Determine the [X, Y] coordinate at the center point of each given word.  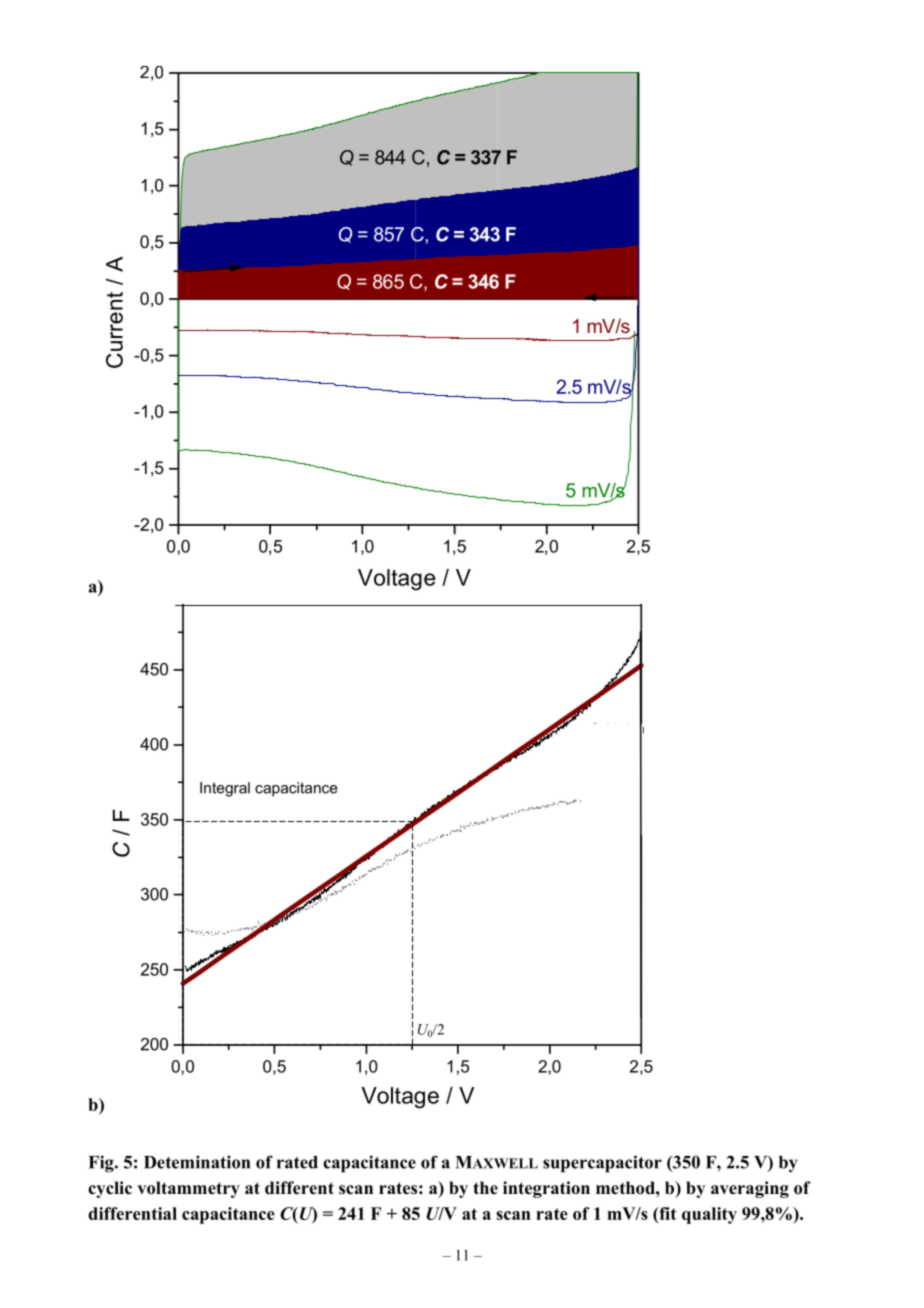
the [485, 1188]
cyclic [110, 1189]
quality [709, 1215]
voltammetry [188, 1189]
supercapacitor [602, 1164]
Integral [225, 789]
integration [546, 1189]
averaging [750, 1189]
